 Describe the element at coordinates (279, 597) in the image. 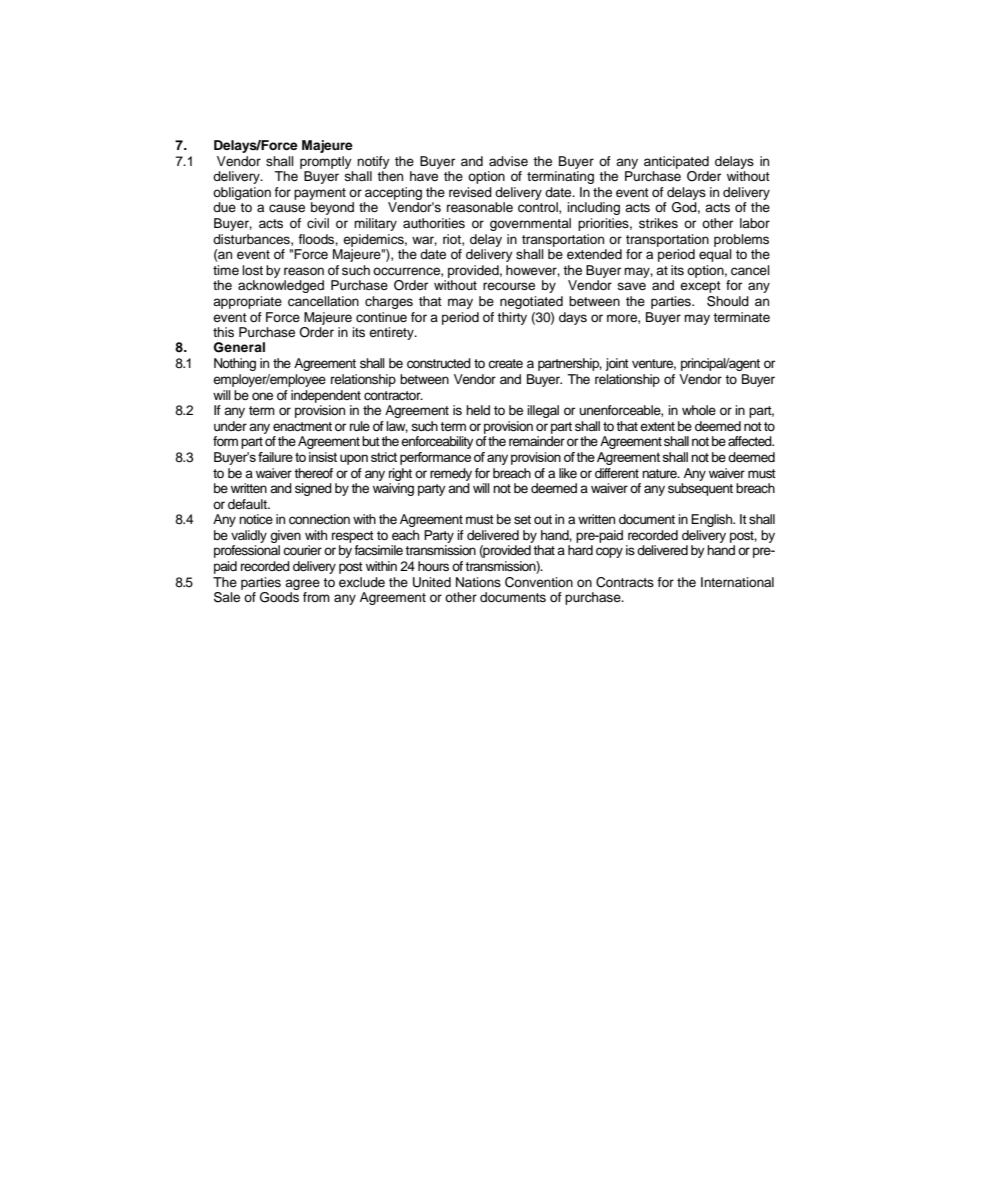

I see `Goods` at that location.
